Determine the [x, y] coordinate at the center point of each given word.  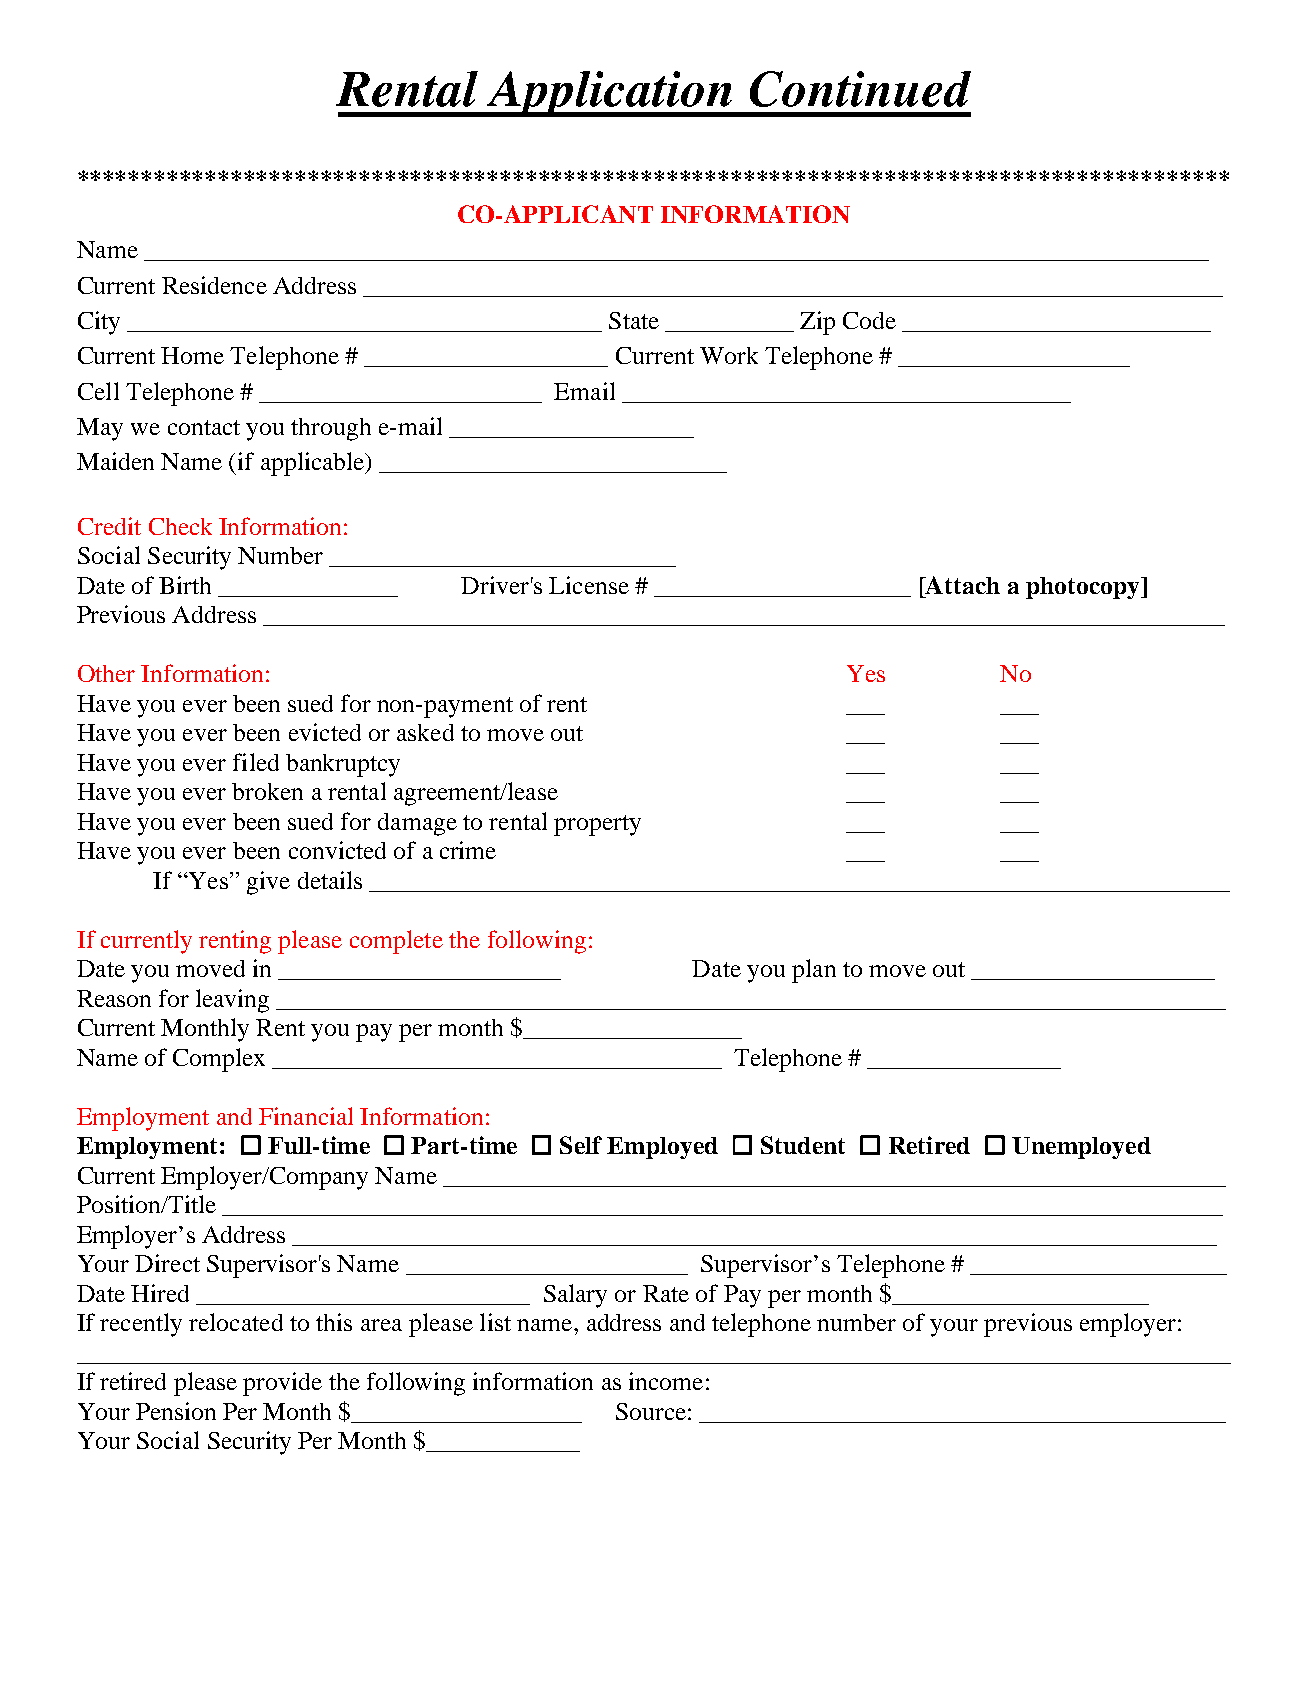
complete [396, 942]
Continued [860, 89]
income [666, 1381]
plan [814, 971]
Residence [214, 285]
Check [180, 526]
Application [609, 94]
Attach [962, 585]
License [589, 585]
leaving [232, 1001]
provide [282, 1384]
